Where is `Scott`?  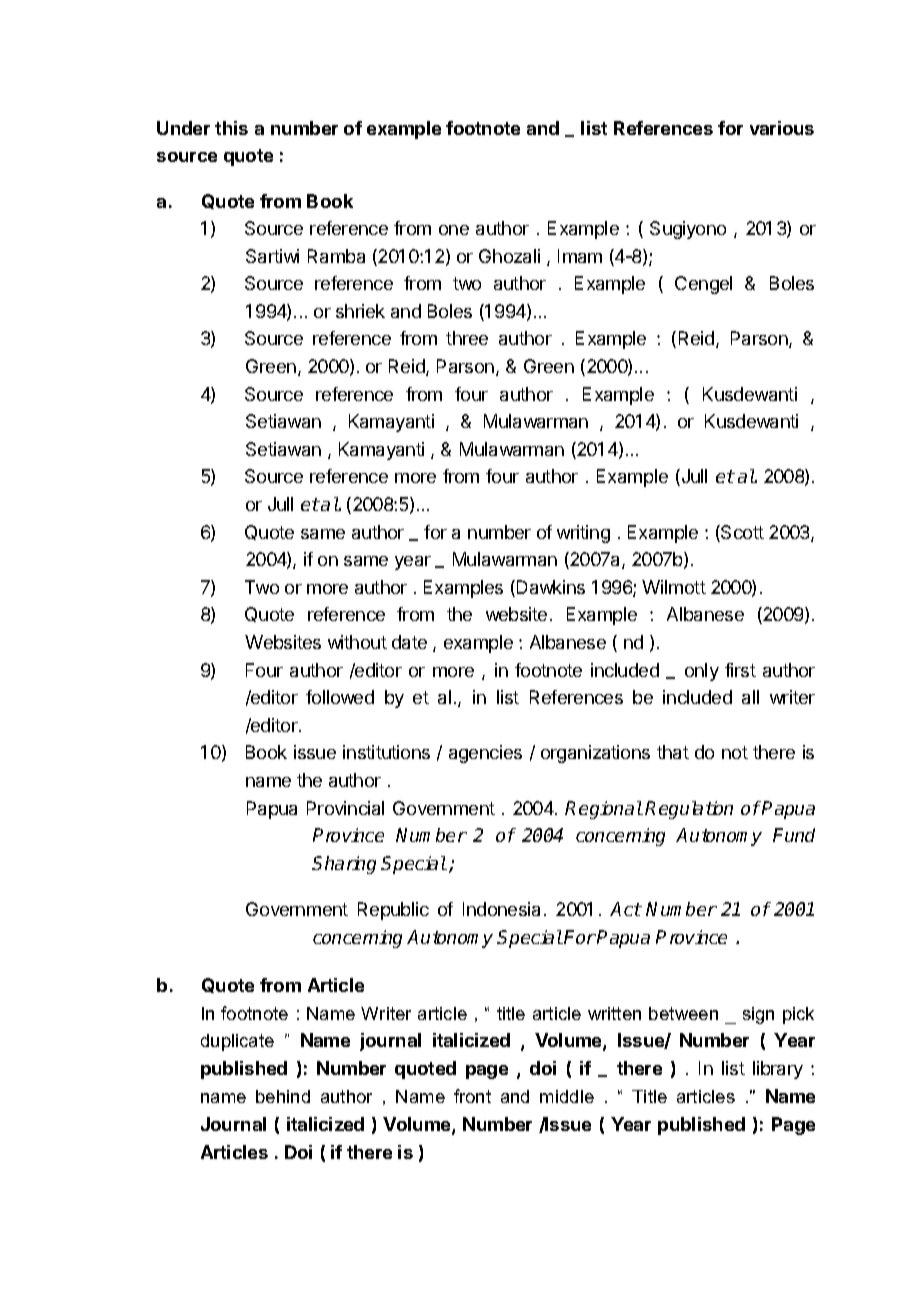
Scott is located at coordinates (741, 533).
